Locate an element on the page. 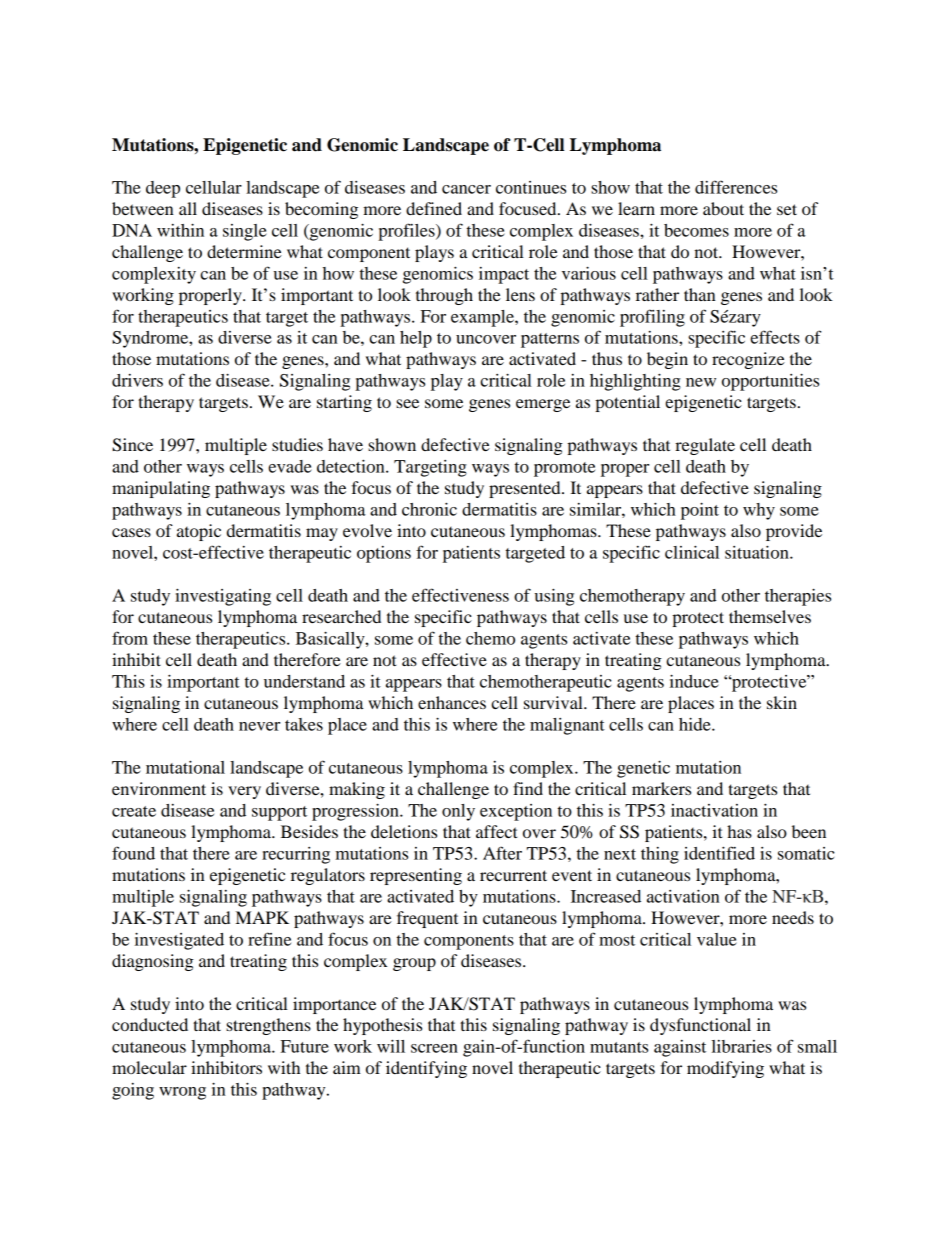 This document has width=952, height=1233. identified is located at coordinates (719, 853).
